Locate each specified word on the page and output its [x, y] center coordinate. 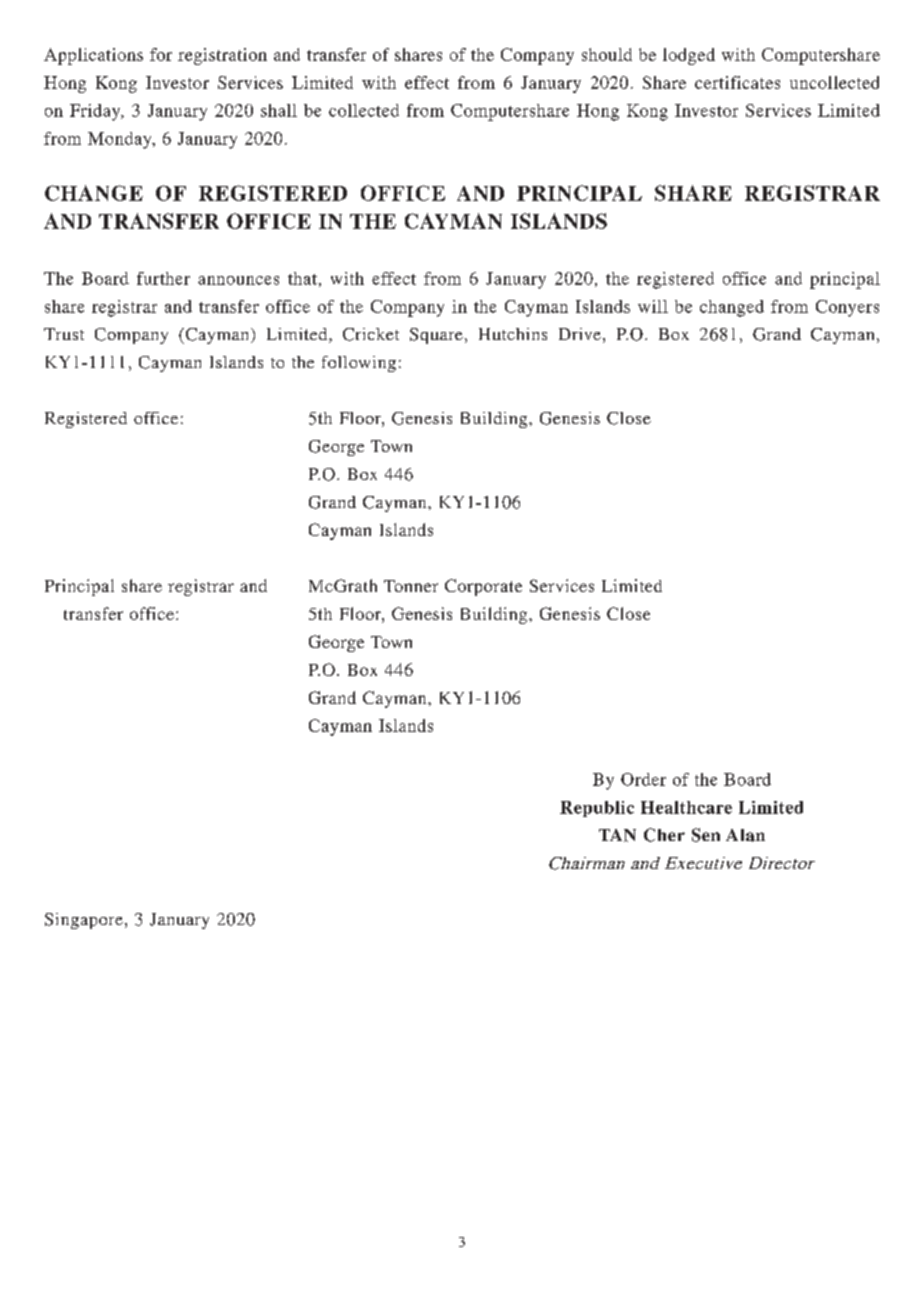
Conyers [847, 308]
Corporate [483, 587]
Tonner [411, 586]
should [607, 54]
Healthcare [686, 807]
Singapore [84, 921]
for [161, 54]
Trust [64, 334]
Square [436, 336]
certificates [737, 82]
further [163, 278]
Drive [580, 334]
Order [643, 779]
